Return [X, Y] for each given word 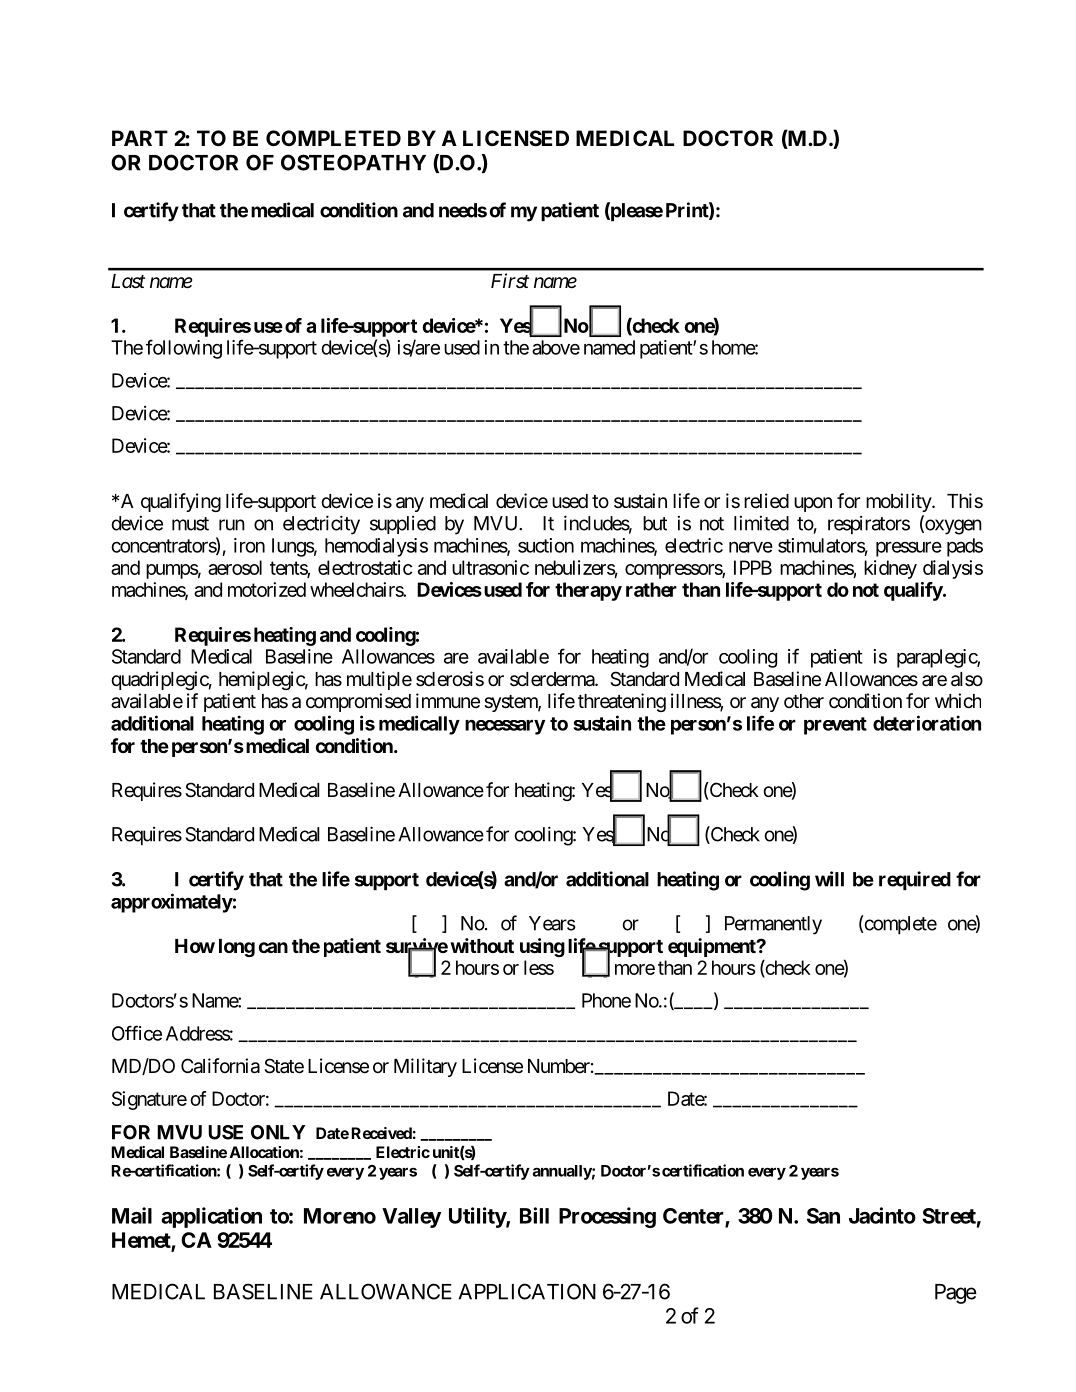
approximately [172, 903]
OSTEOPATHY [353, 162]
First [510, 281]
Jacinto [882, 1215]
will [829, 879]
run [232, 525]
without [482, 945]
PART [140, 138]
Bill [534, 1215]
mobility [899, 502]
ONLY [278, 1132]
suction [546, 545]
